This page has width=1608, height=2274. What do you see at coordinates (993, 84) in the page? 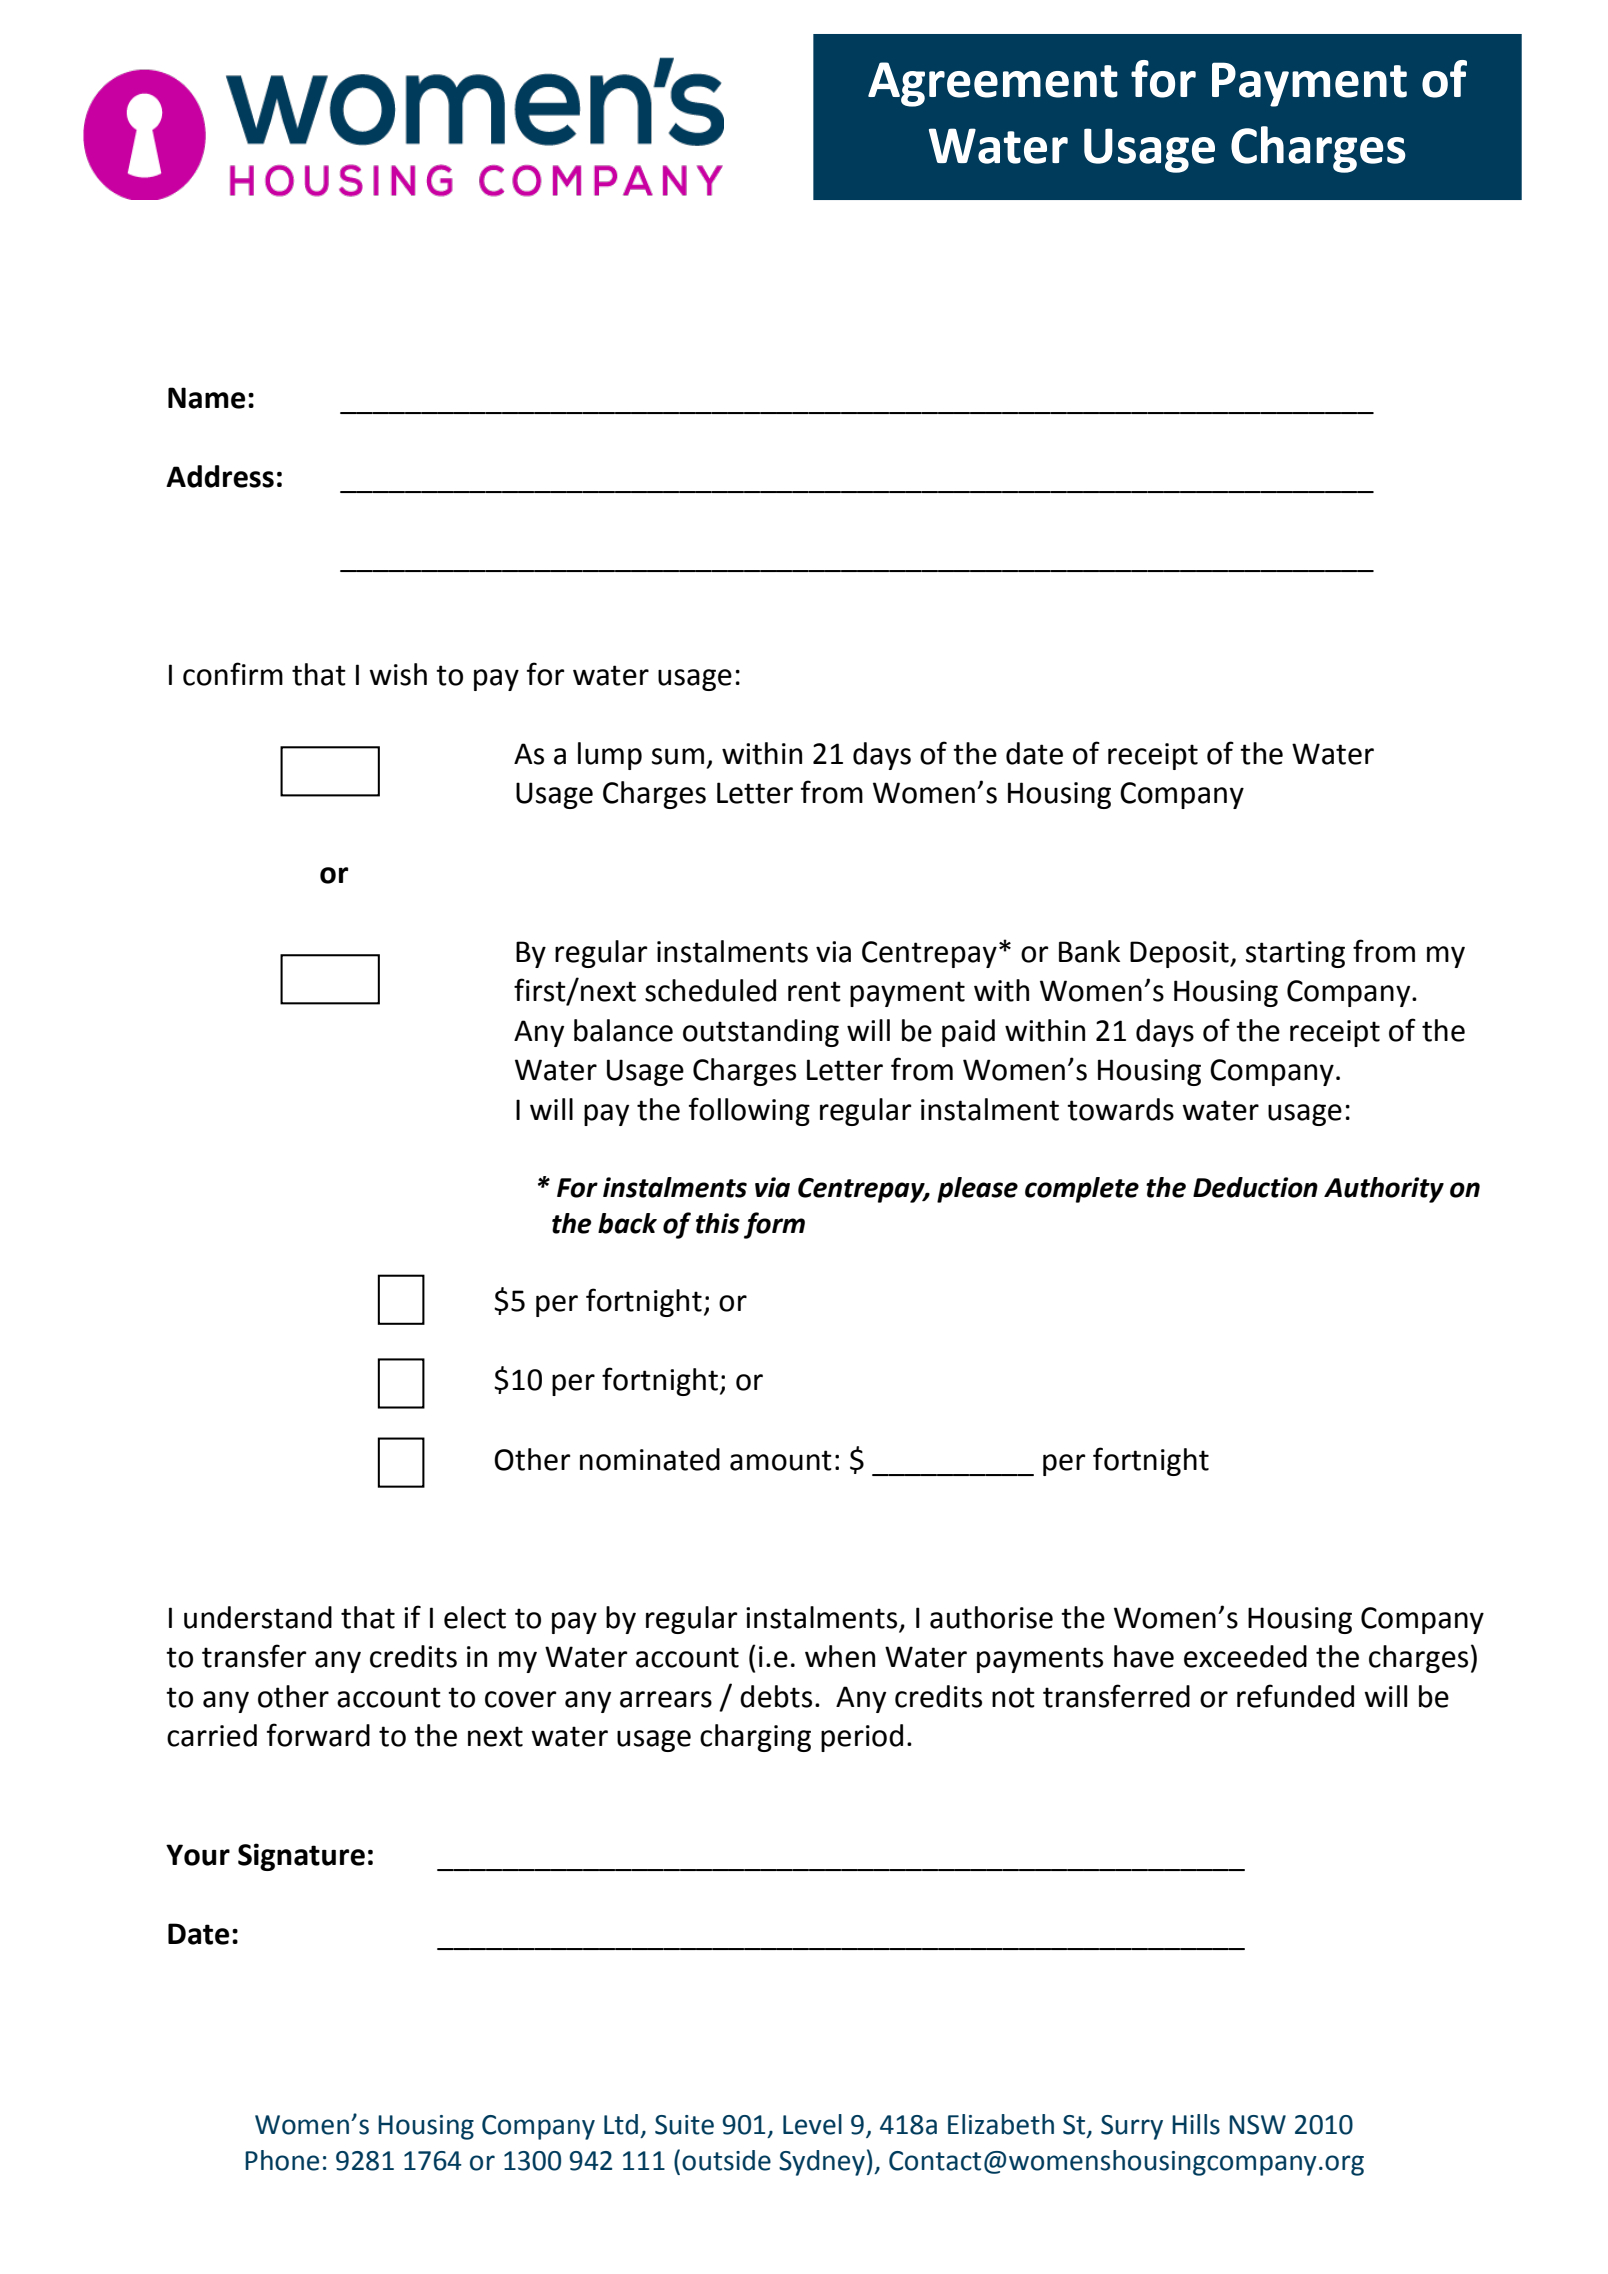
I see `Agreement` at bounding box center [993, 84].
